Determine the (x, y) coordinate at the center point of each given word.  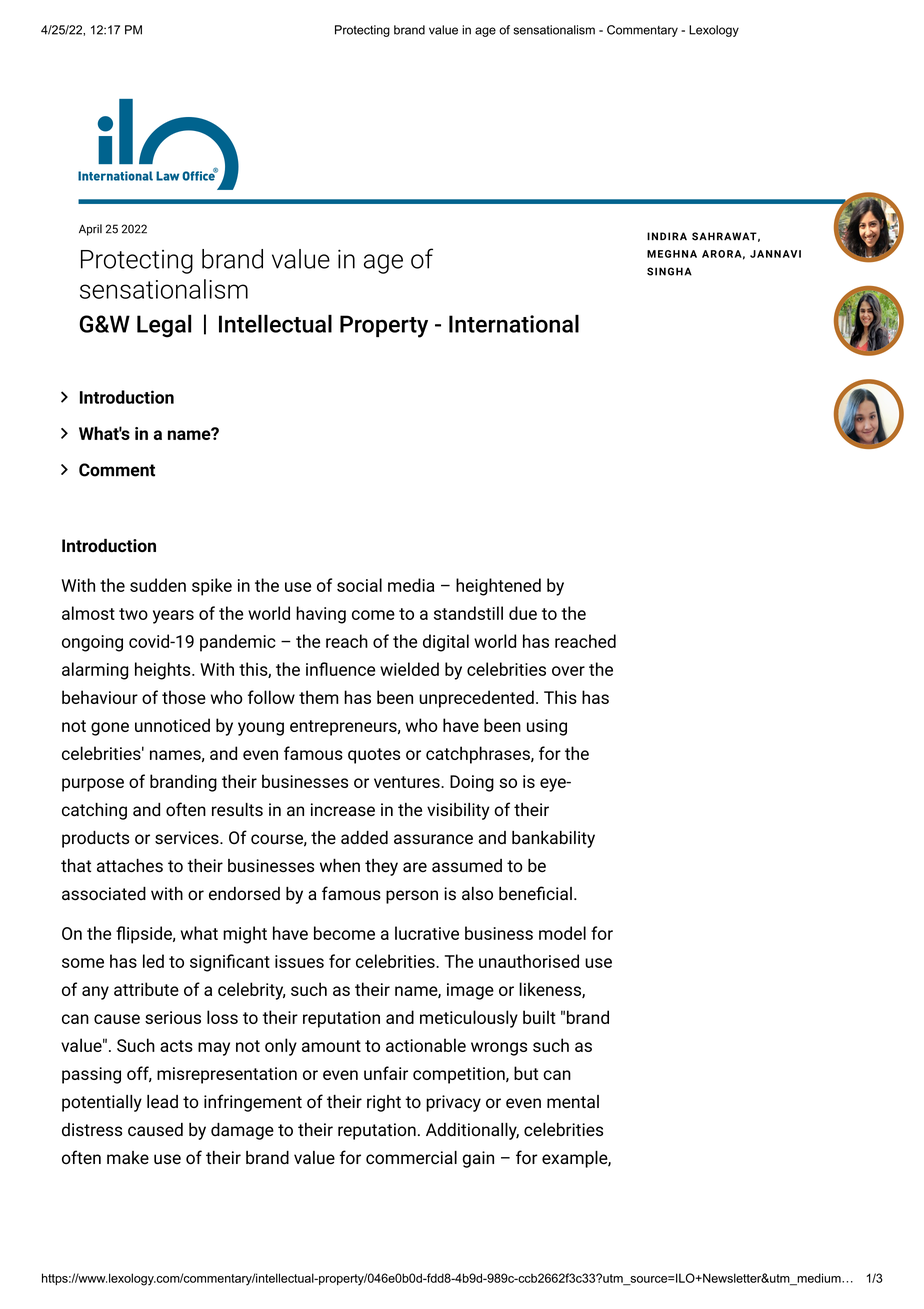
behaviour (100, 697)
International (514, 323)
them (318, 697)
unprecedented (476, 699)
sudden (158, 585)
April (90, 230)
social (359, 585)
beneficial (535, 893)
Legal (164, 326)
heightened (498, 587)
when (340, 865)
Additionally (472, 1131)
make (128, 1158)
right (384, 1103)
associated (104, 894)
